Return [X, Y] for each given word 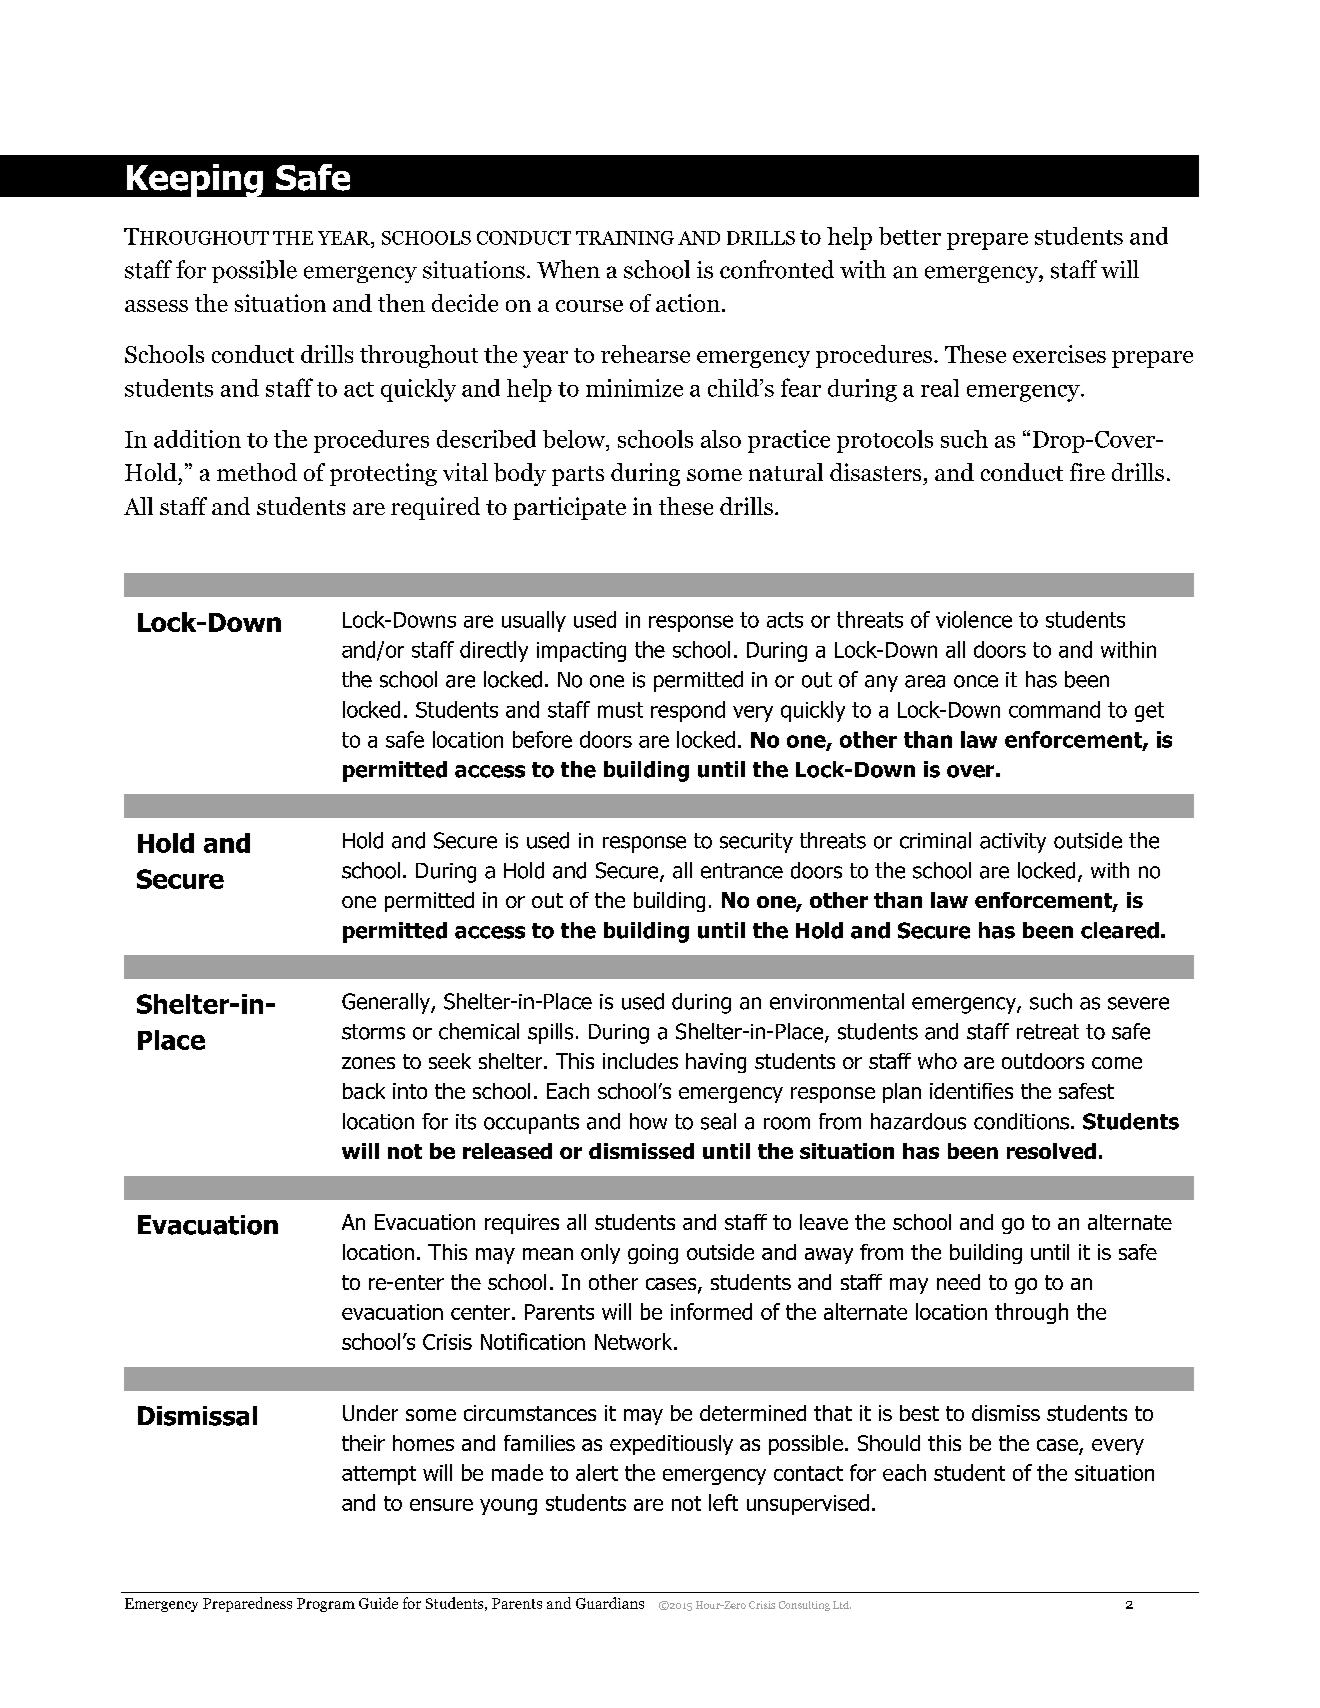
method [257, 472]
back [364, 1091]
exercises [1059, 354]
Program [326, 1605]
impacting [581, 652]
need [958, 1282]
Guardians [610, 1603]
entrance [742, 871]
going [653, 1254]
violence [974, 619]
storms [373, 1032]
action [688, 303]
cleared [1120, 930]
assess [156, 306]
